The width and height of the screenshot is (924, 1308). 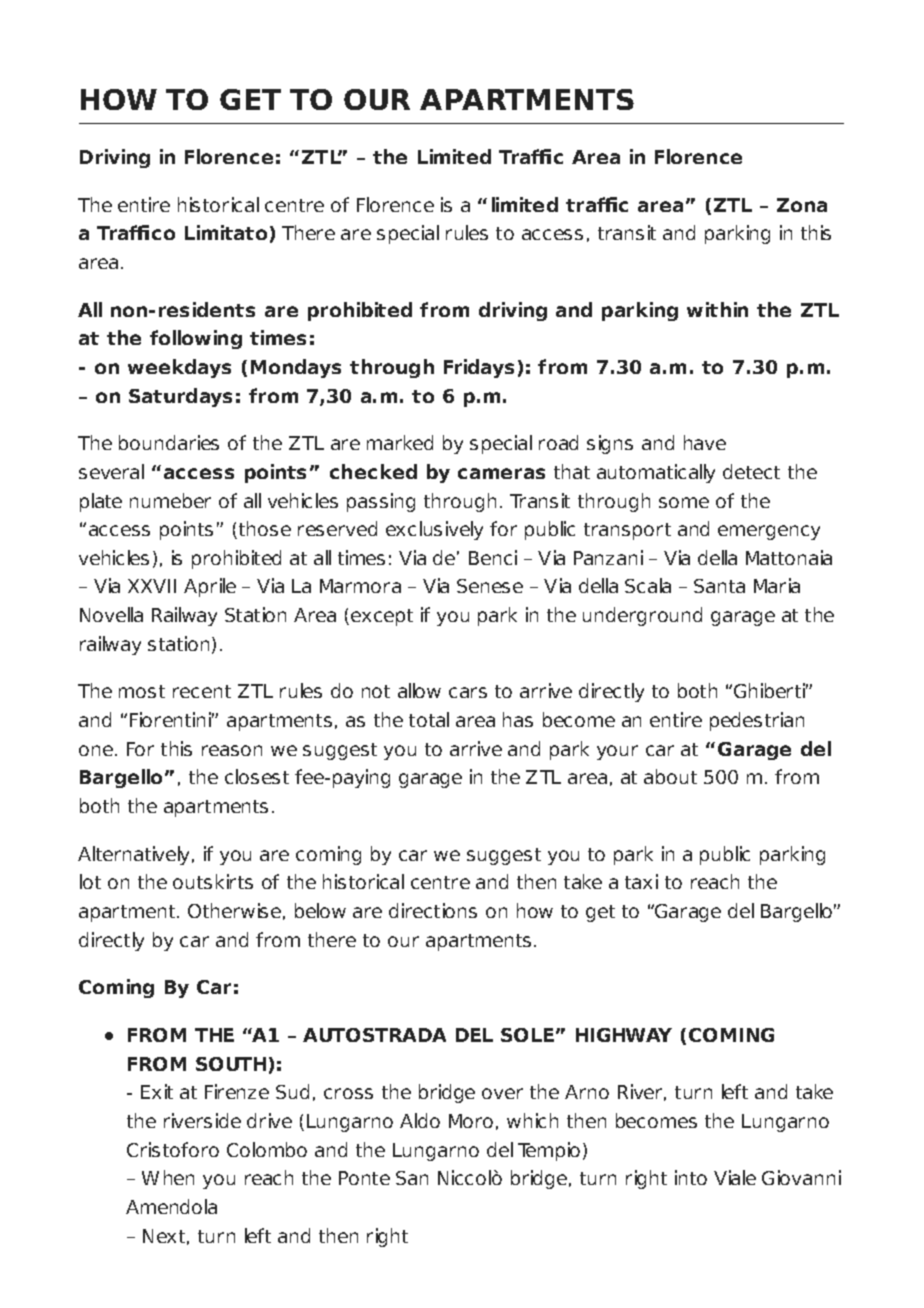 I want to click on When, so click(x=168, y=1177).
